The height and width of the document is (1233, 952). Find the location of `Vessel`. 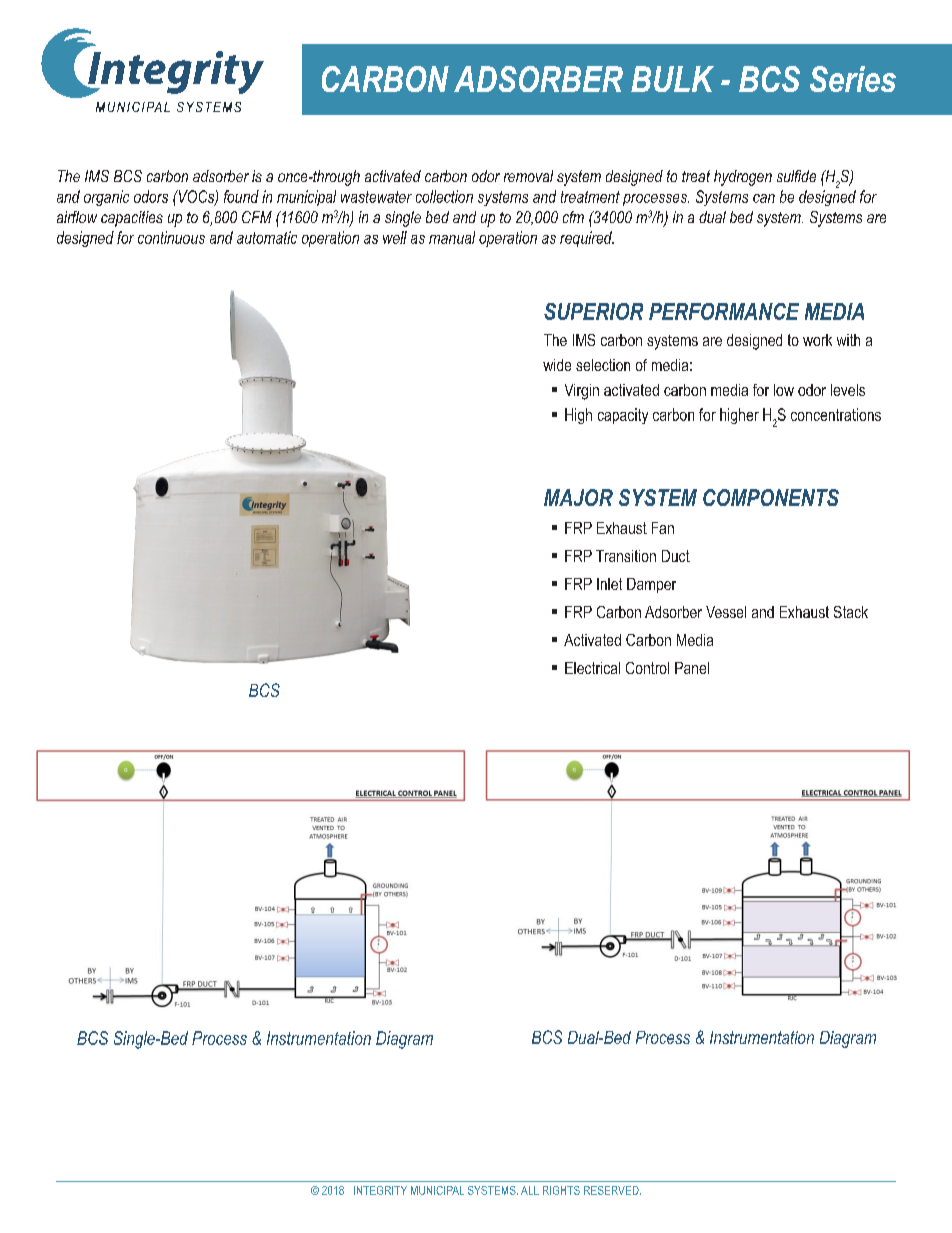

Vessel is located at coordinates (726, 612).
